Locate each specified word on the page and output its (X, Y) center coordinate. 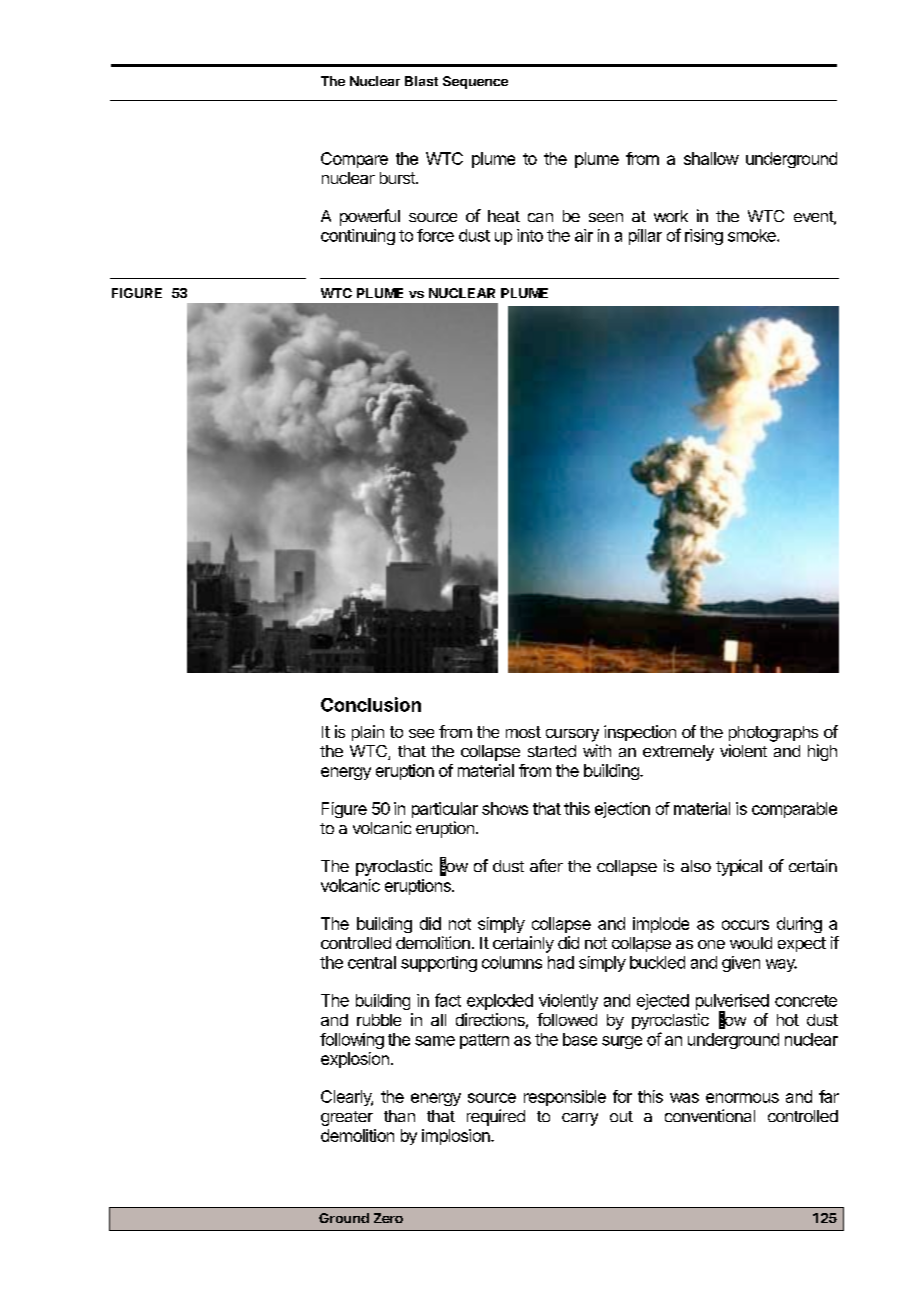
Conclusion (371, 704)
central (372, 962)
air (584, 235)
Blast (421, 81)
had (561, 962)
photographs (773, 734)
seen (606, 217)
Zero (388, 1218)
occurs (745, 925)
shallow (711, 158)
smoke (753, 235)
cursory (572, 735)
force (435, 235)
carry (580, 1119)
